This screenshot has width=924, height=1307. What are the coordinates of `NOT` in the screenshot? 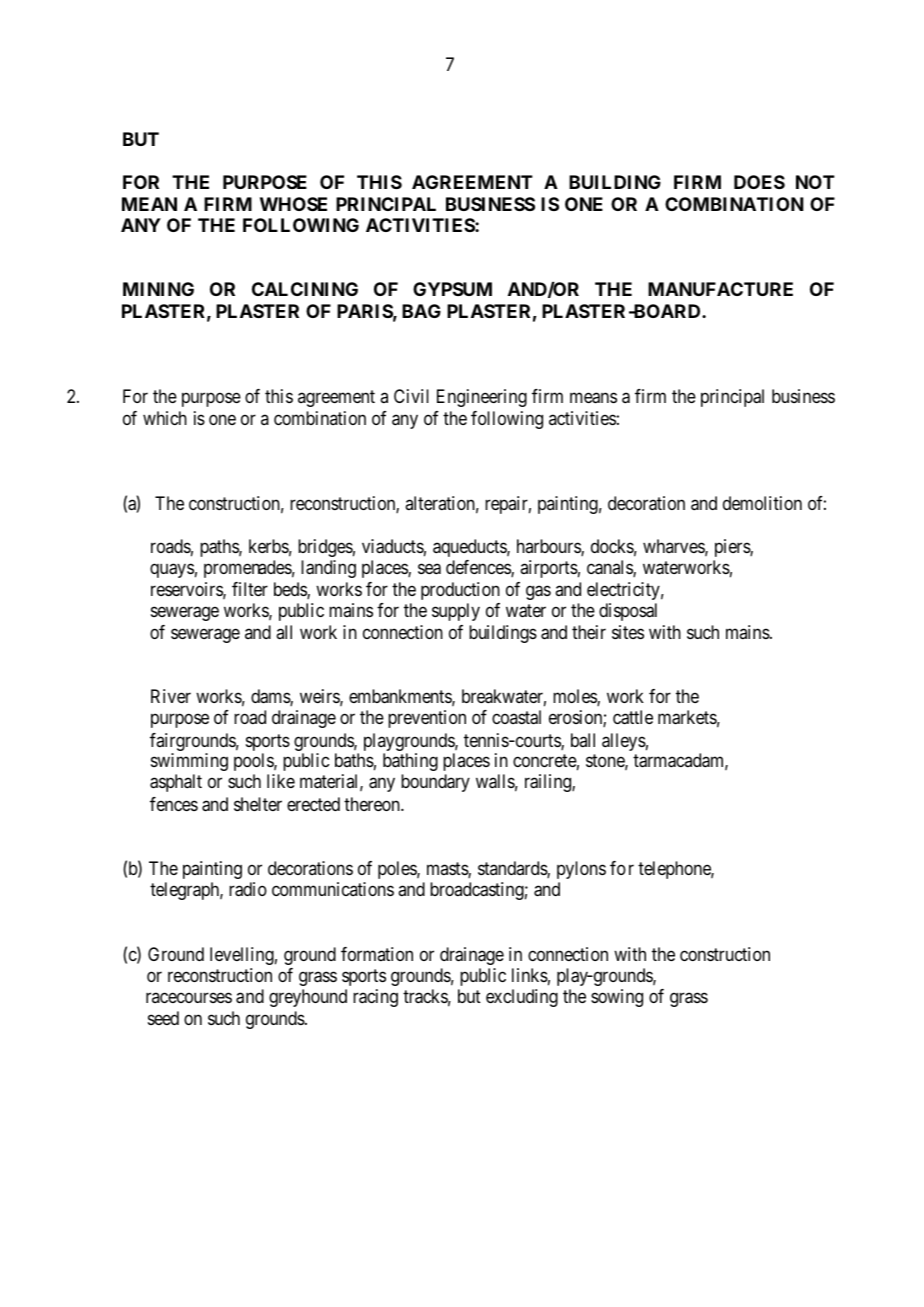 It's located at (815, 182).
